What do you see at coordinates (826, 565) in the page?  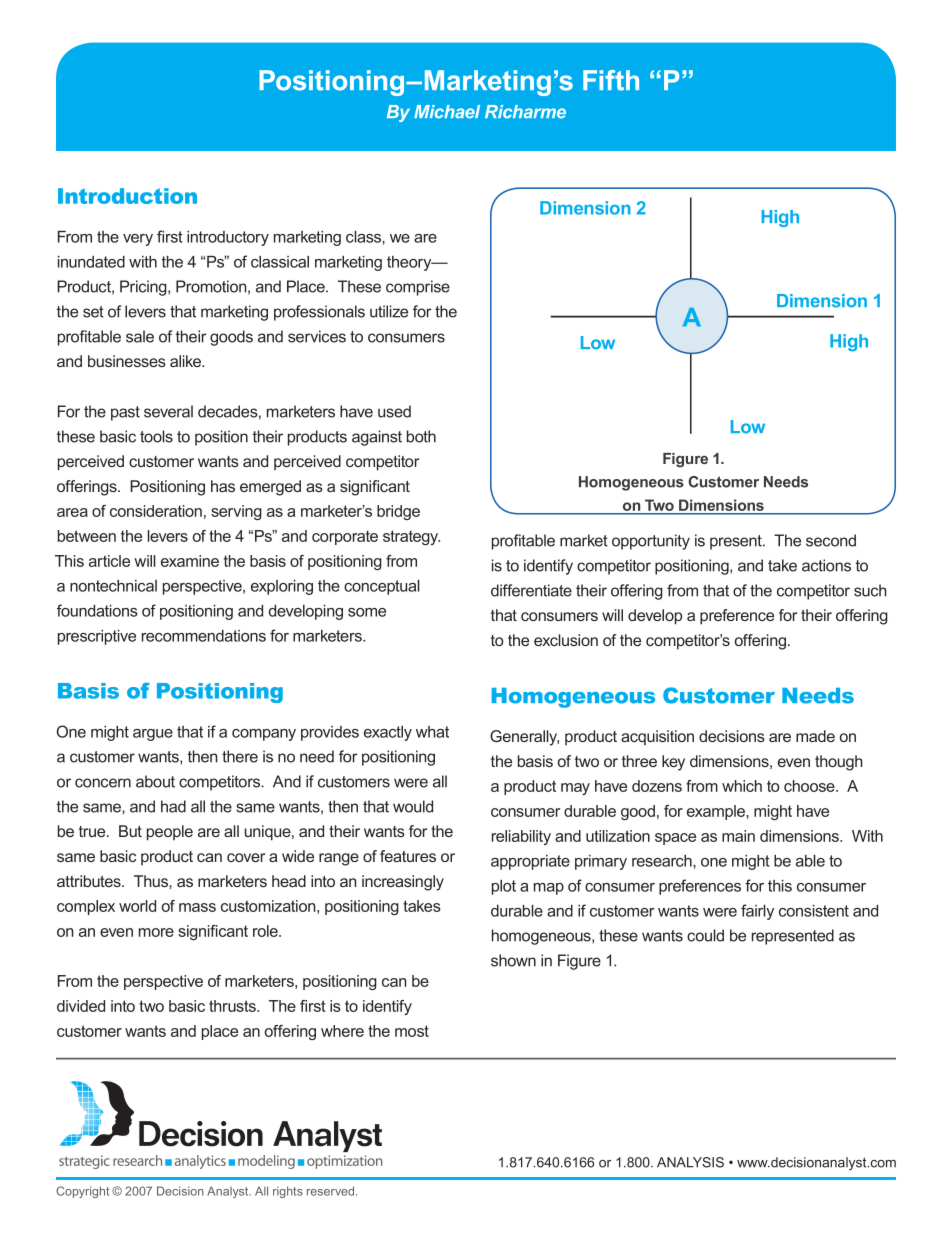 I see `actions` at bounding box center [826, 565].
